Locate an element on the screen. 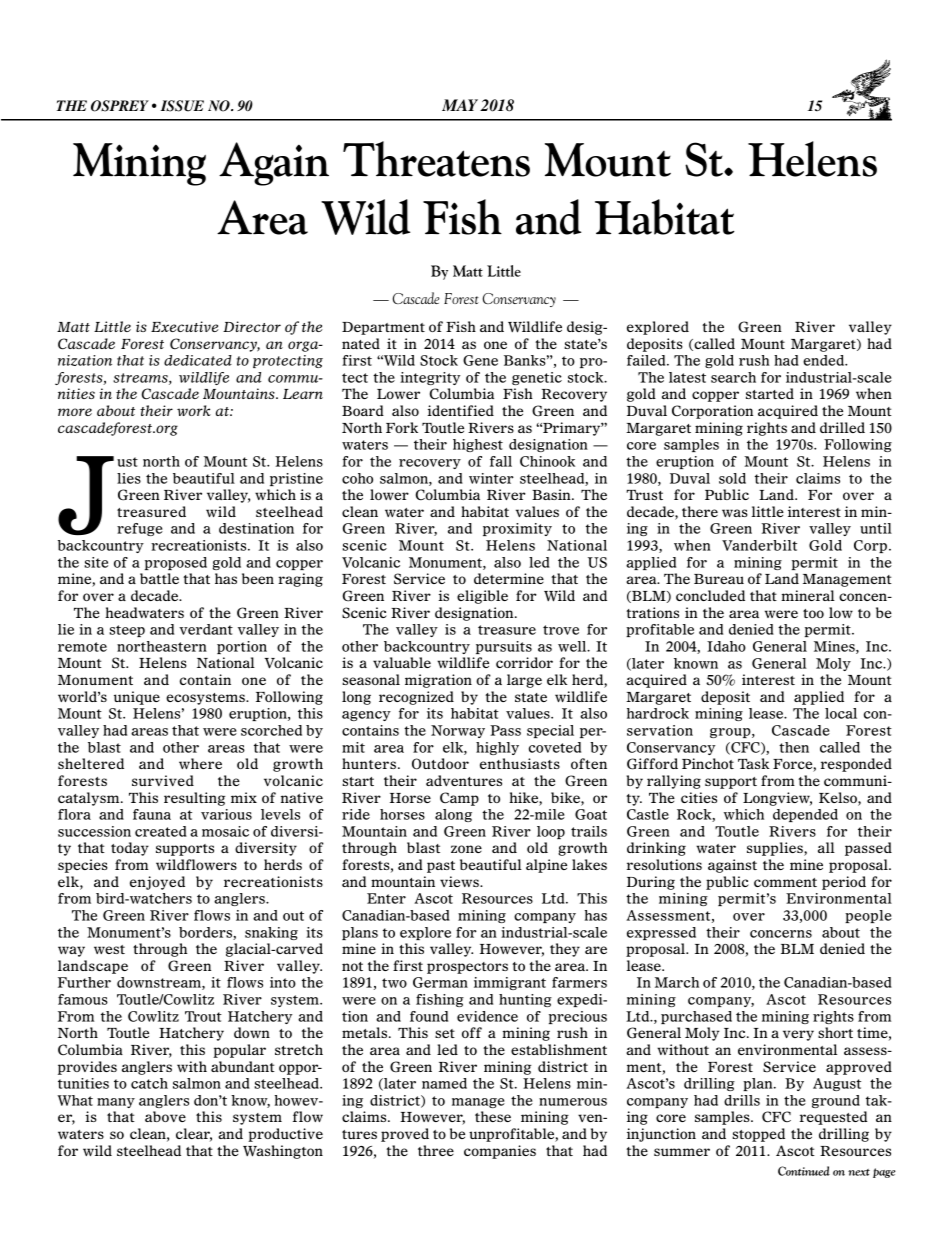 Image resolution: width=952 pixels, height=1233 pixels. companies is located at coordinates (500, 1152).
